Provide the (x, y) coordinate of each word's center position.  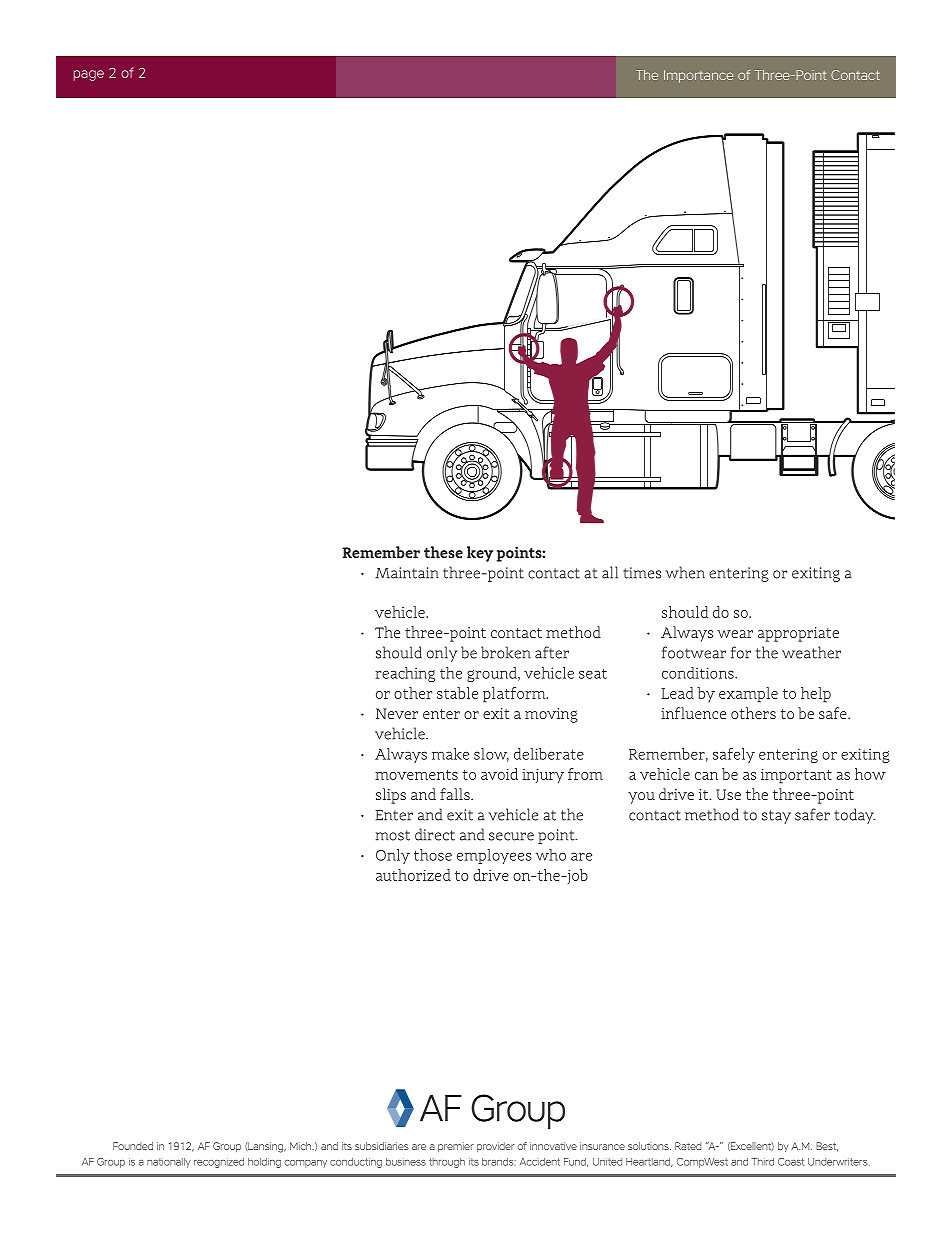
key (480, 554)
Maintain (407, 573)
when (685, 572)
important (796, 776)
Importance (698, 76)
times (642, 573)
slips (391, 796)
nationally (169, 1163)
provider (495, 1147)
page (89, 75)
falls (456, 794)
